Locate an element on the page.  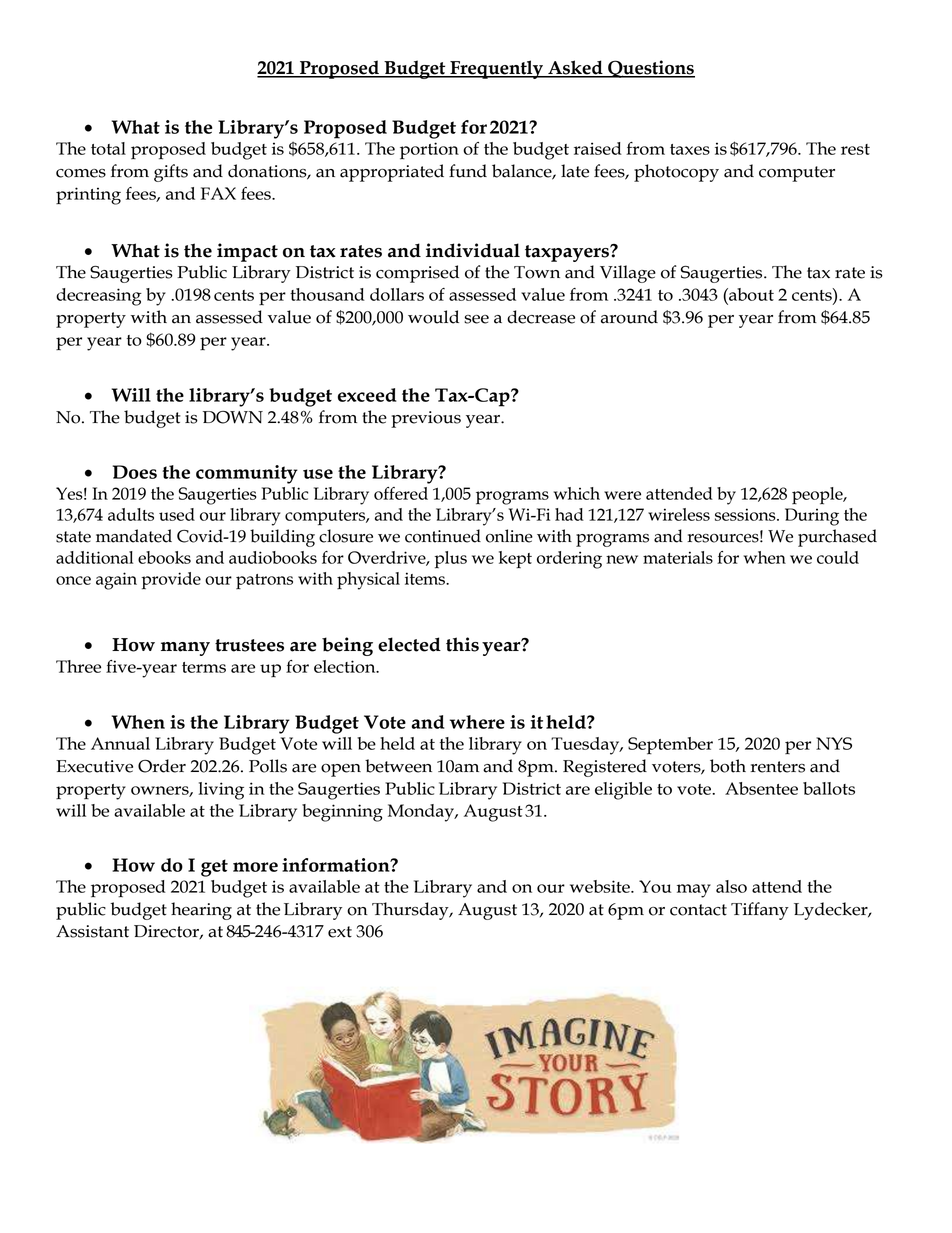
about is located at coordinates (750, 294).
